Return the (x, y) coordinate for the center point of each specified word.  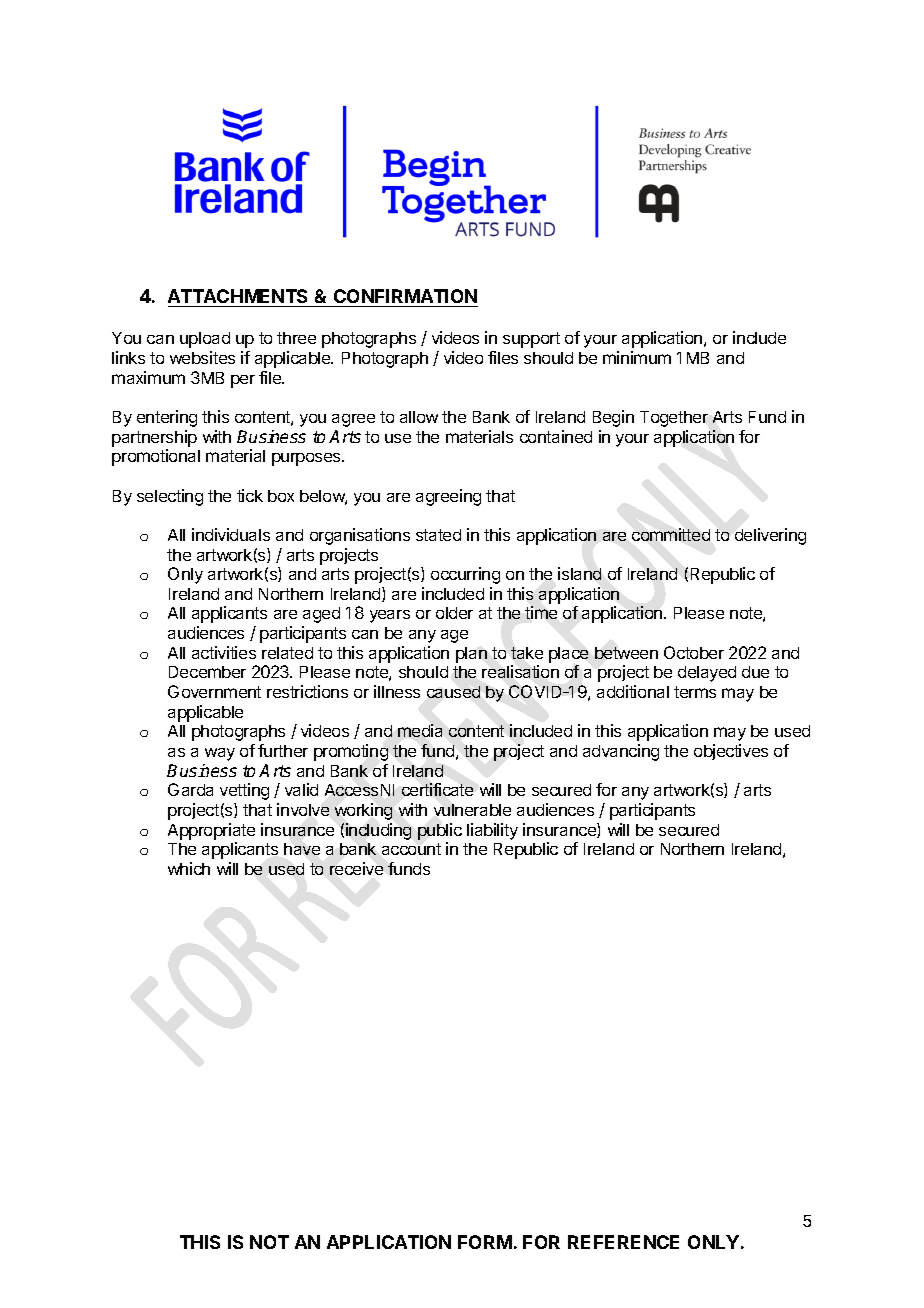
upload (205, 340)
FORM (485, 1242)
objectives (731, 752)
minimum (637, 357)
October (694, 652)
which (189, 868)
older (454, 613)
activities (224, 652)
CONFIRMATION (405, 296)
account (411, 849)
